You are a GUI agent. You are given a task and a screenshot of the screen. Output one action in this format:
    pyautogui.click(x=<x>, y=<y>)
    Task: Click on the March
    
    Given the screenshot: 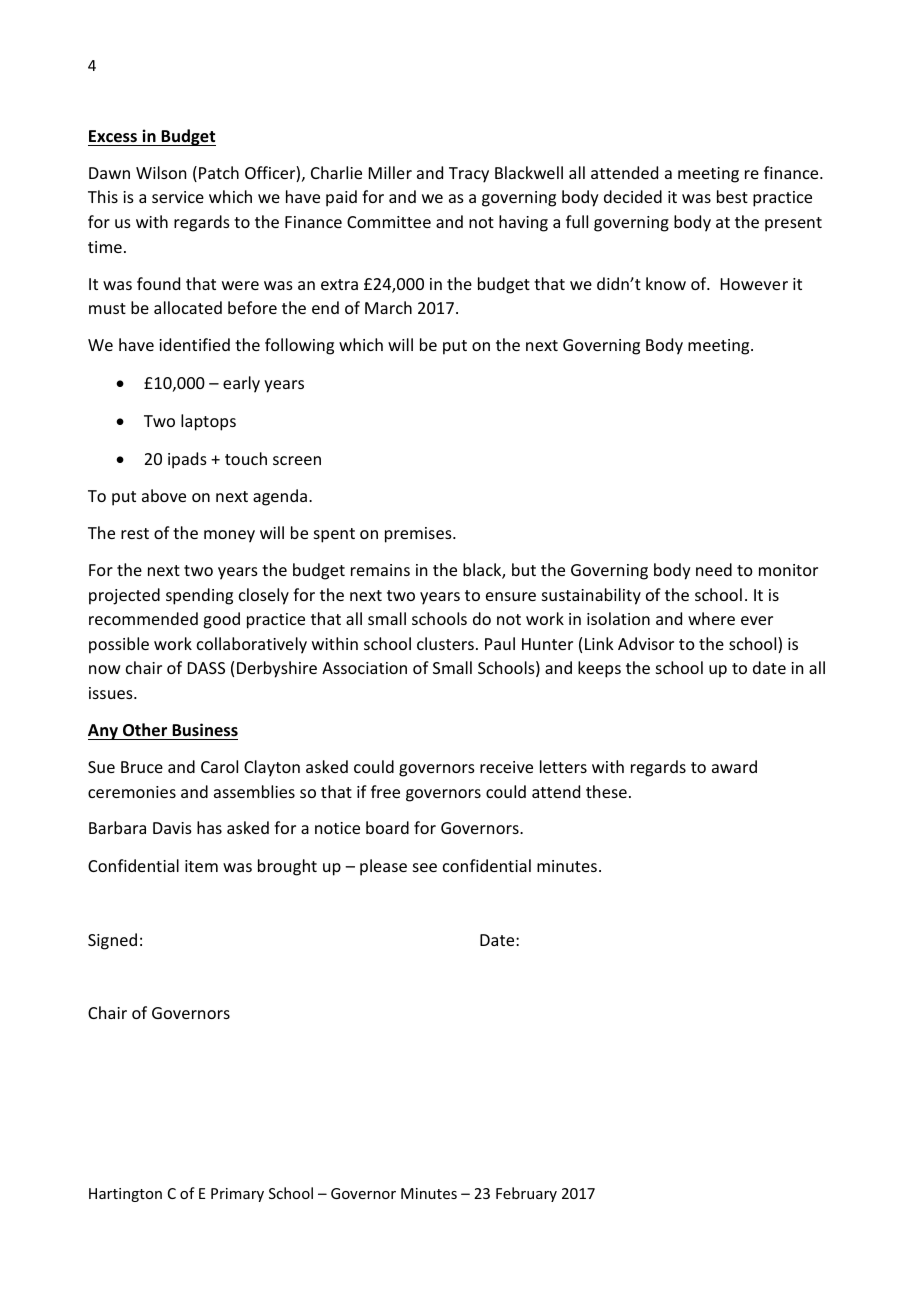 What is the action you would take?
    pyautogui.click(x=388, y=307)
